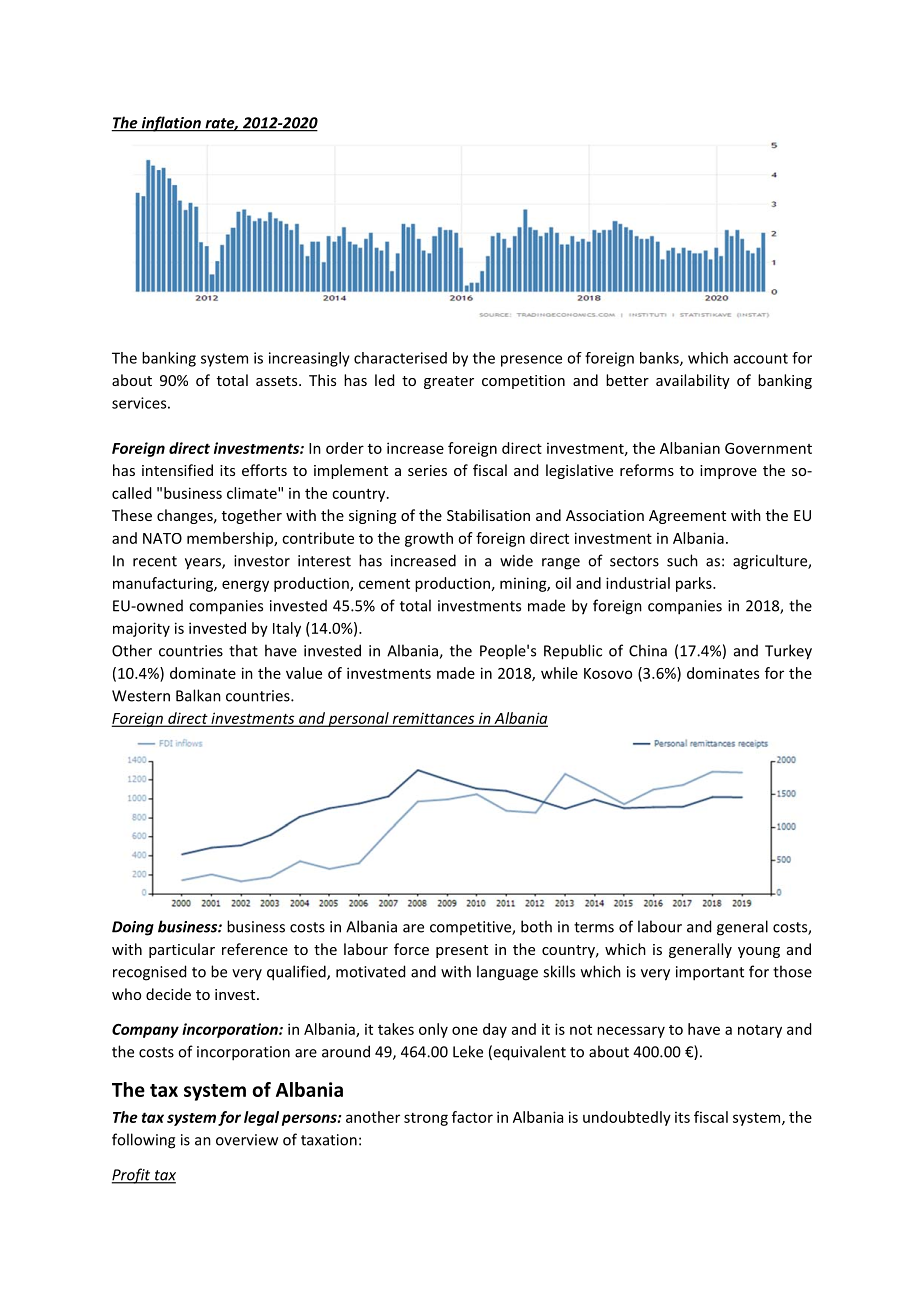 This screenshot has width=924, height=1308. What do you see at coordinates (247, 1140) in the screenshot?
I see `overview` at bounding box center [247, 1140].
